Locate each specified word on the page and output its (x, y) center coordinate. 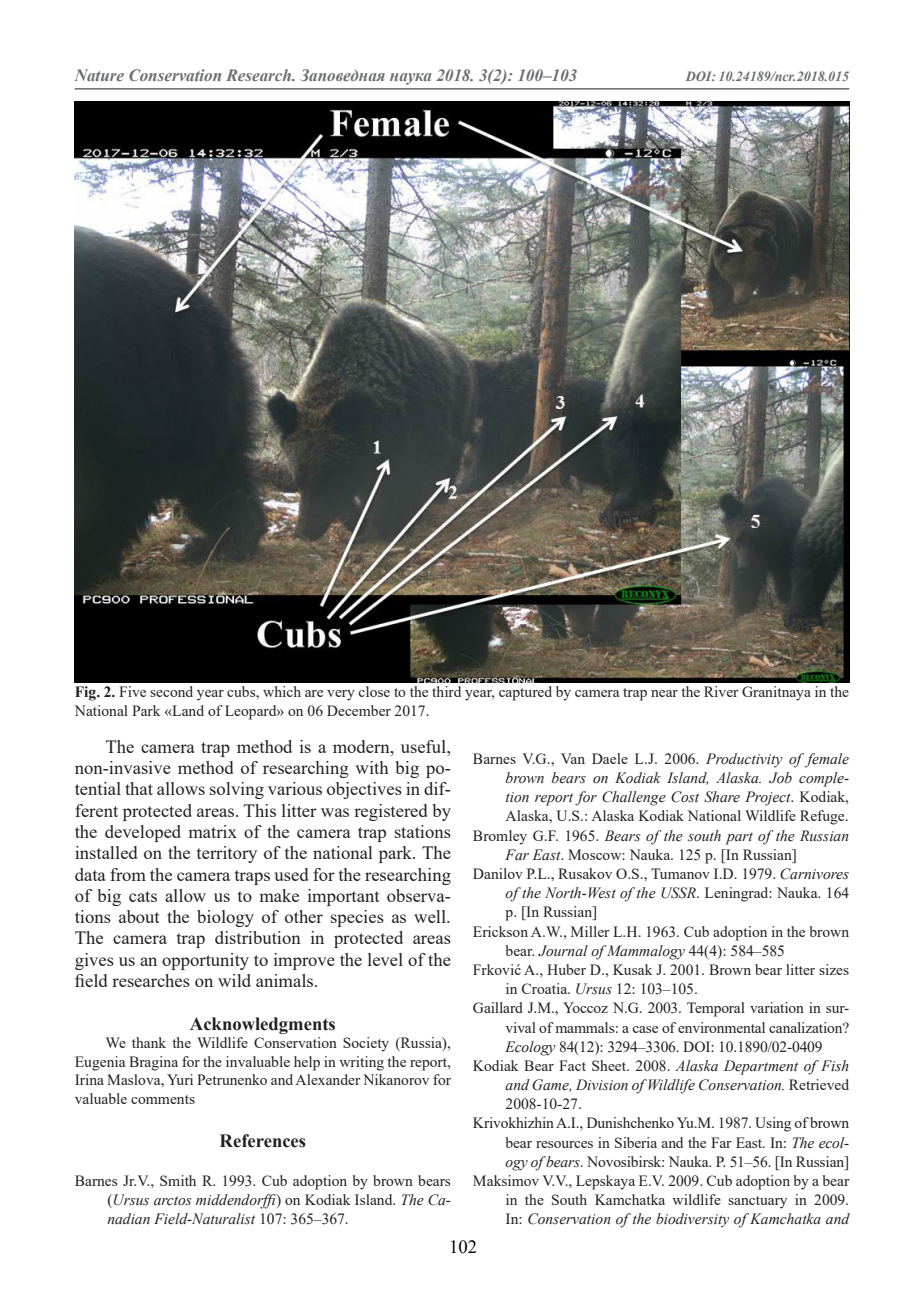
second (171, 691)
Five (132, 691)
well (431, 916)
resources (564, 1144)
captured (525, 693)
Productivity (744, 760)
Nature (99, 75)
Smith (178, 1180)
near (664, 693)
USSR (679, 893)
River (721, 691)
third (446, 691)
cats (143, 896)
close (374, 691)
